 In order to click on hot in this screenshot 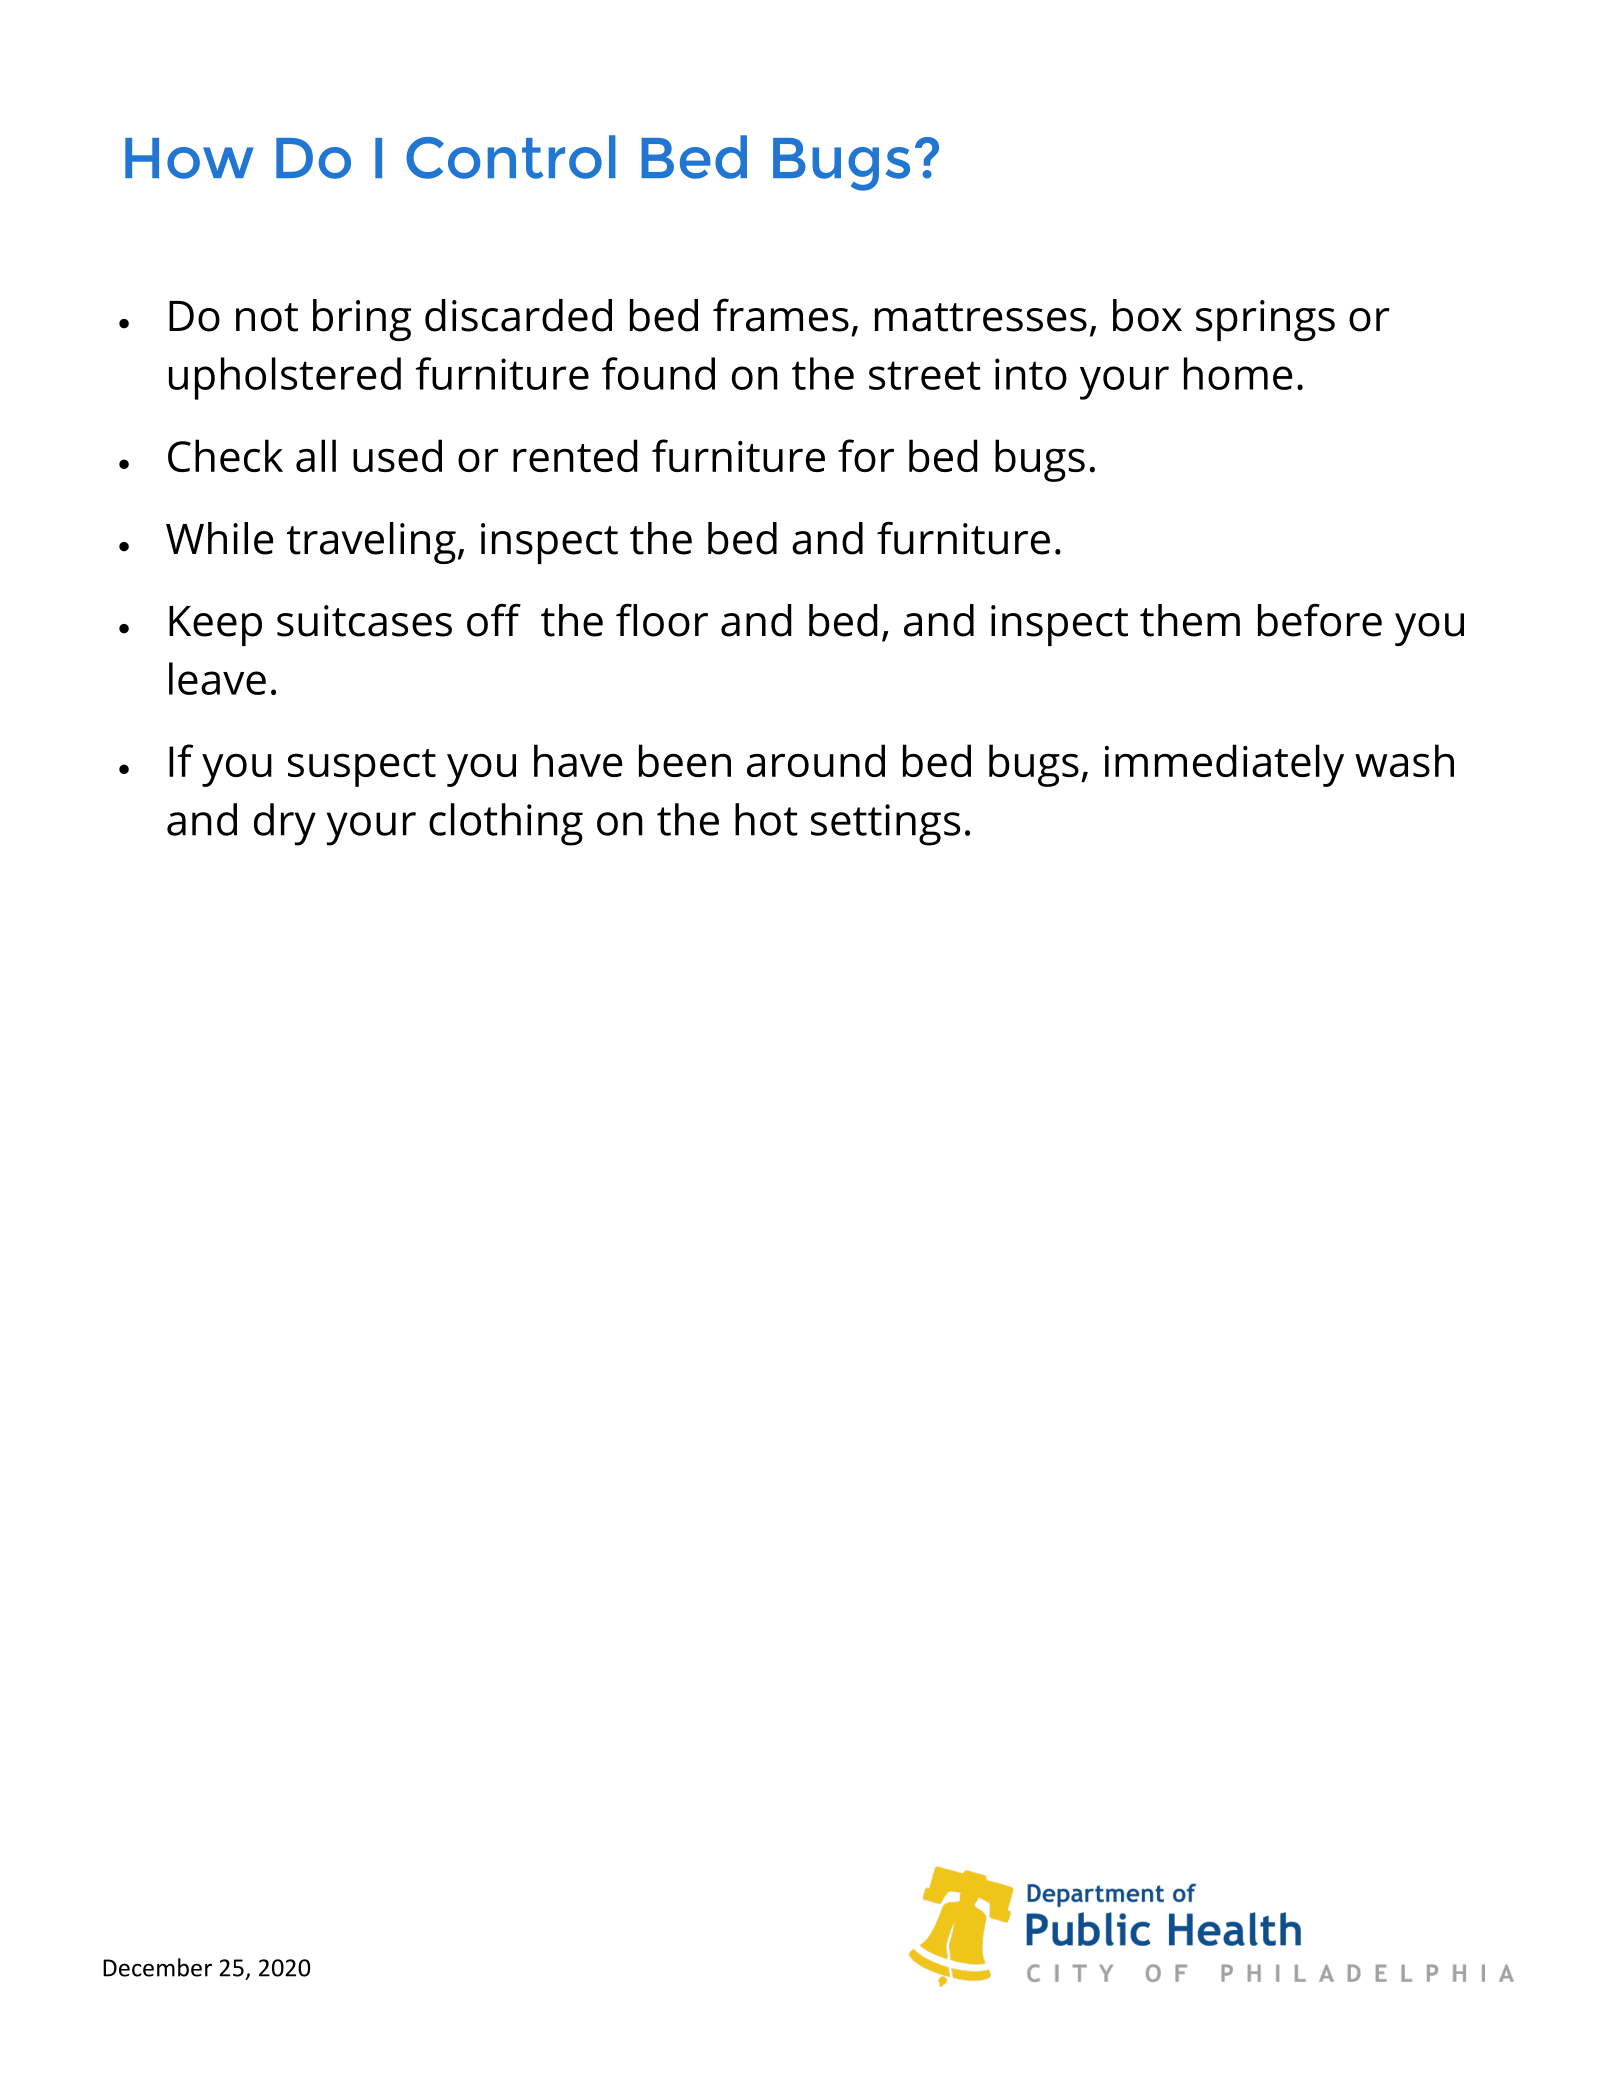, I will do `click(766, 819)`.
